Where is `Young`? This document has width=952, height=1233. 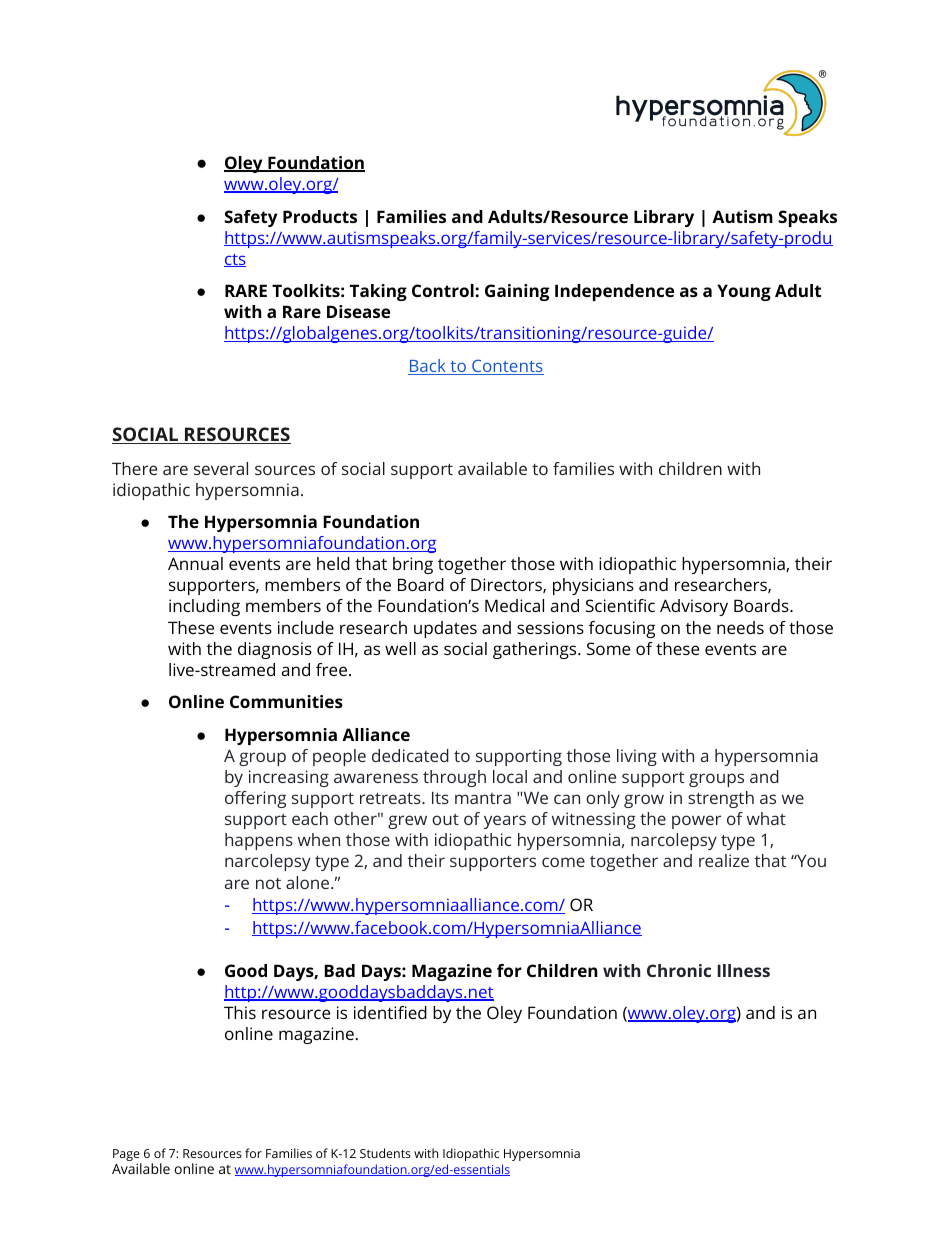
Young is located at coordinates (744, 292).
